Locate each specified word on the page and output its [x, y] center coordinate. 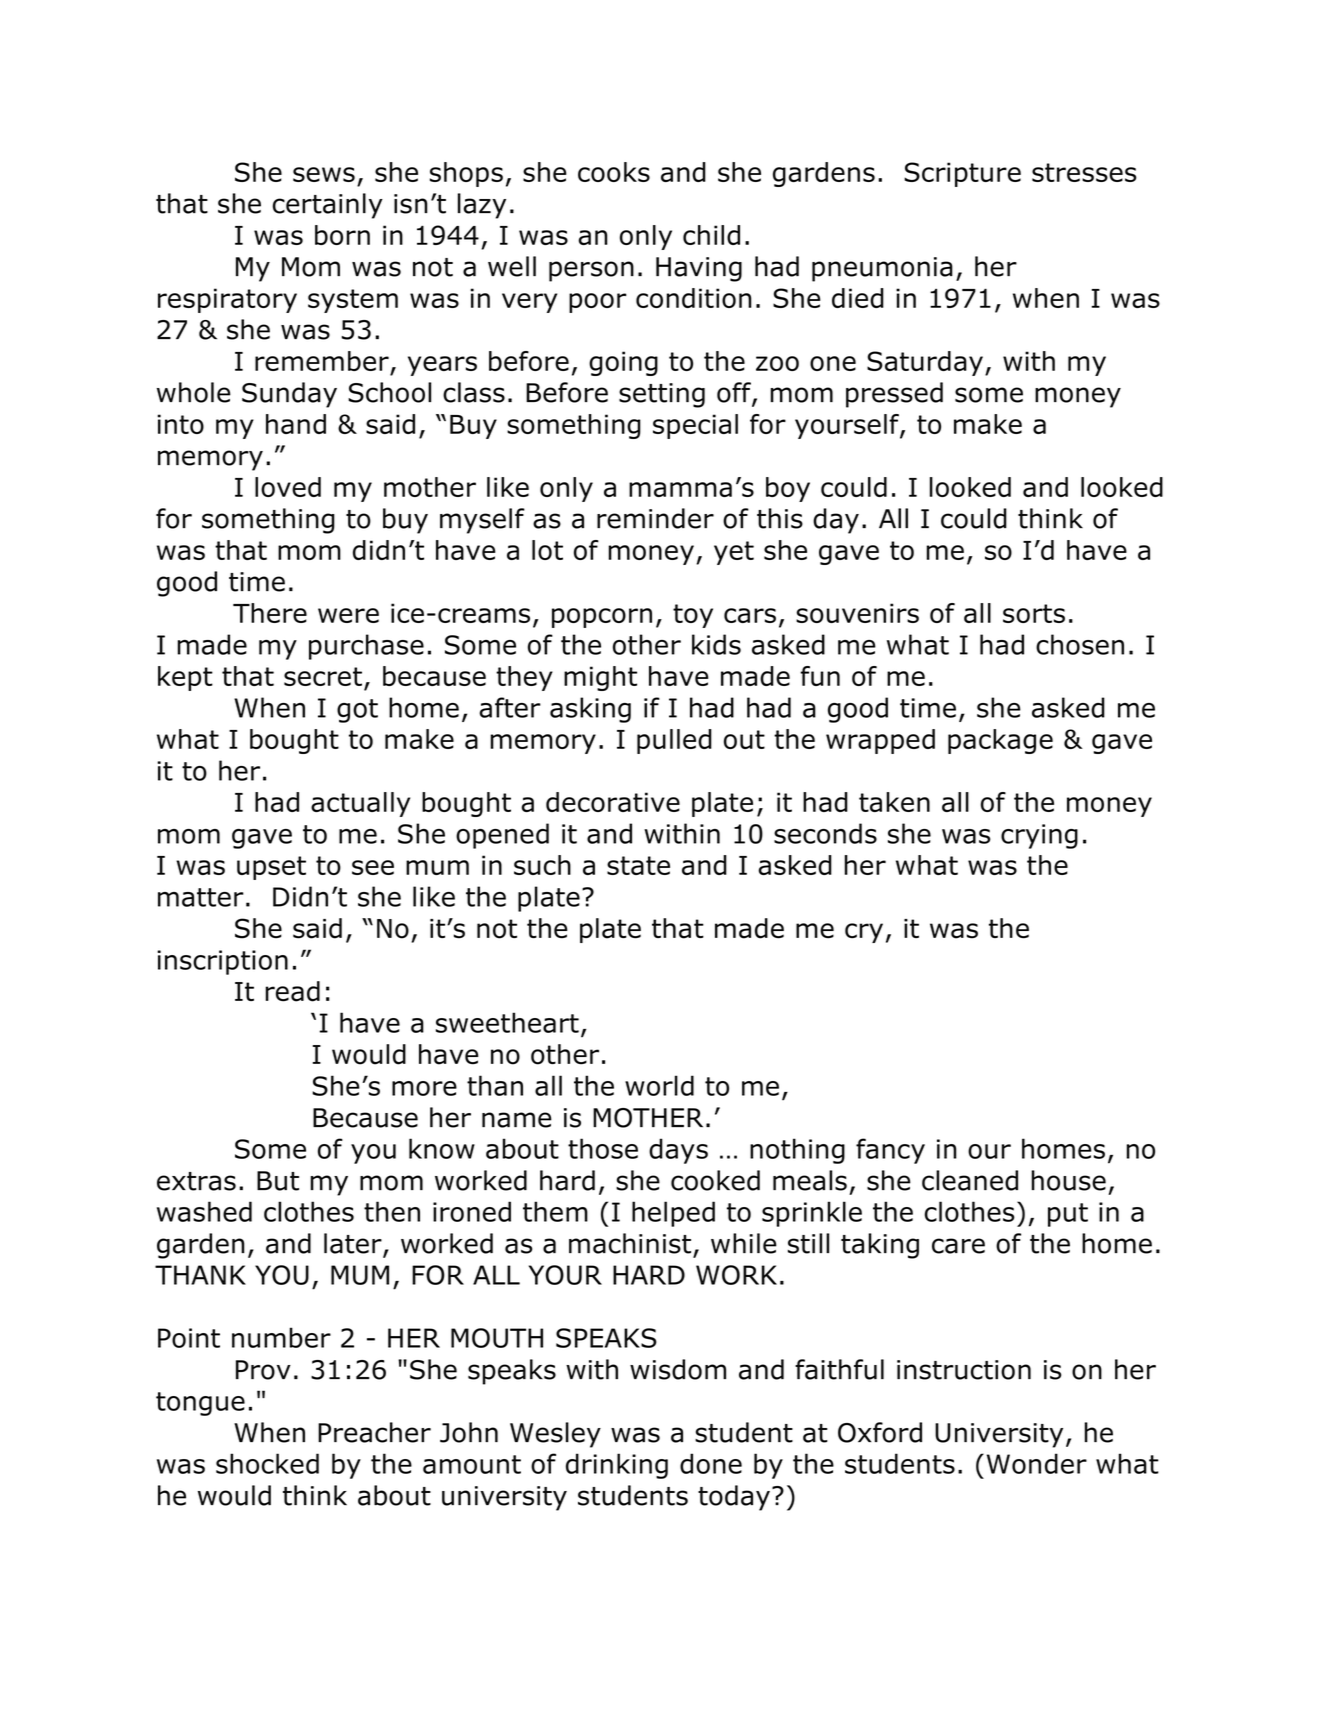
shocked [267, 1463]
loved [288, 487]
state [638, 865]
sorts [1034, 613]
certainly [328, 206]
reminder [655, 518]
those [603, 1148]
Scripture [962, 174]
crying [1039, 836]
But [278, 1181]
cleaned [970, 1180]
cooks [614, 172]
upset [271, 868]
